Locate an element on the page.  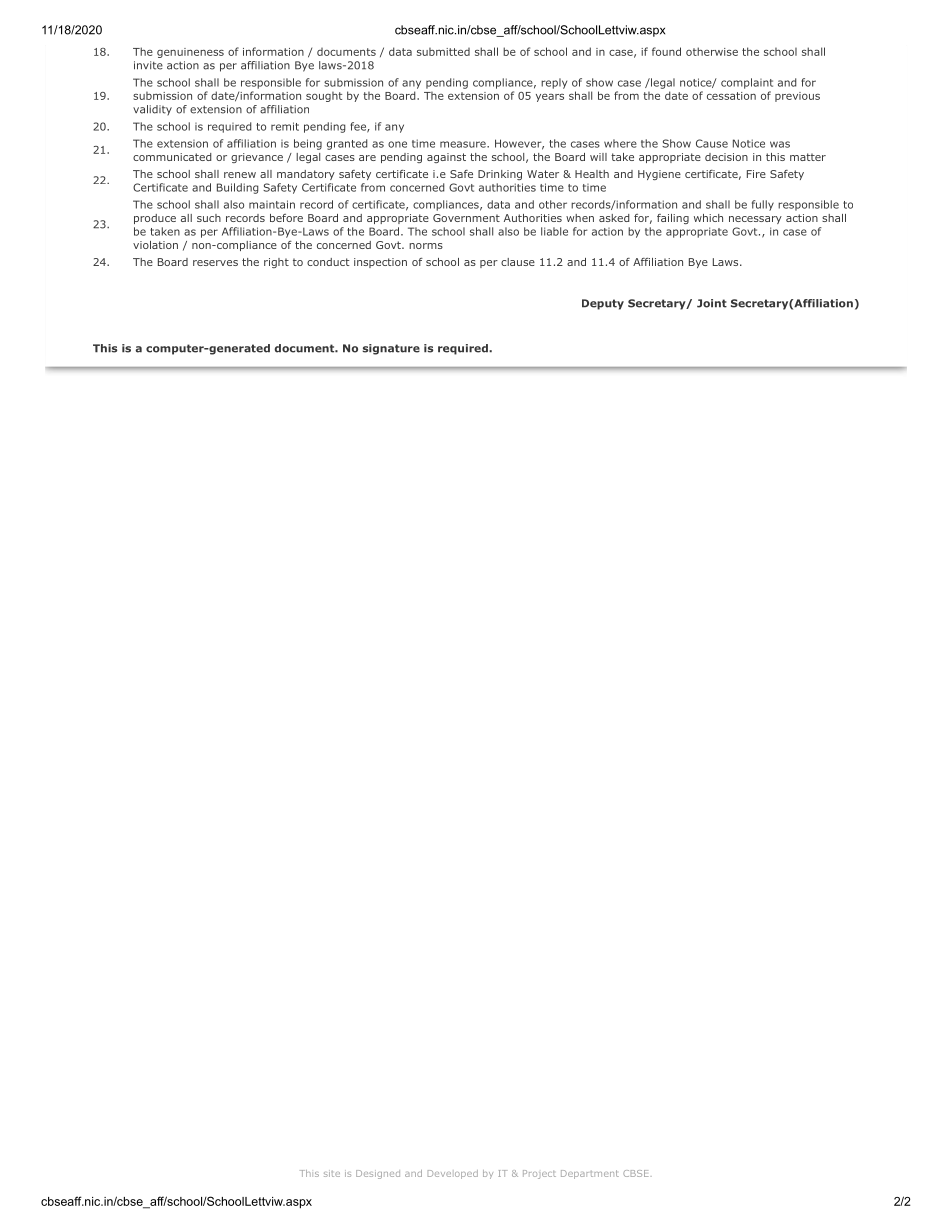
submitted is located at coordinates (443, 52).
